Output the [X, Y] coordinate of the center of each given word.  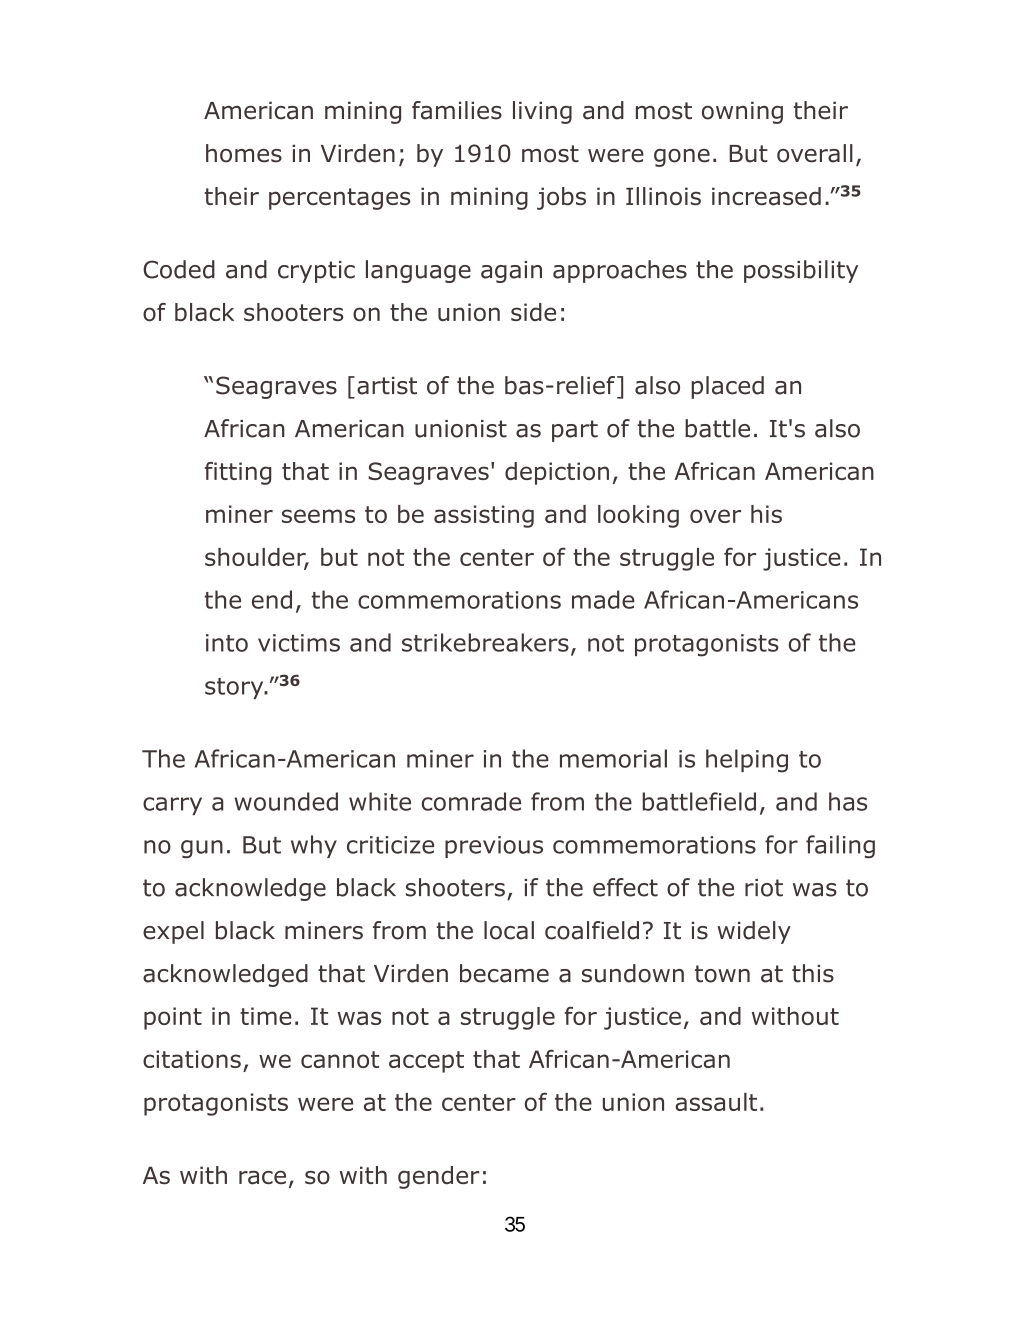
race [262, 1177]
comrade [471, 801]
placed [727, 387]
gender [438, 1177]
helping [747, 761]
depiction [557, 473]
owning [742, 112]
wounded [286, 801]
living [542, 112]
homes [244, 153]
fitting [238, 473]
